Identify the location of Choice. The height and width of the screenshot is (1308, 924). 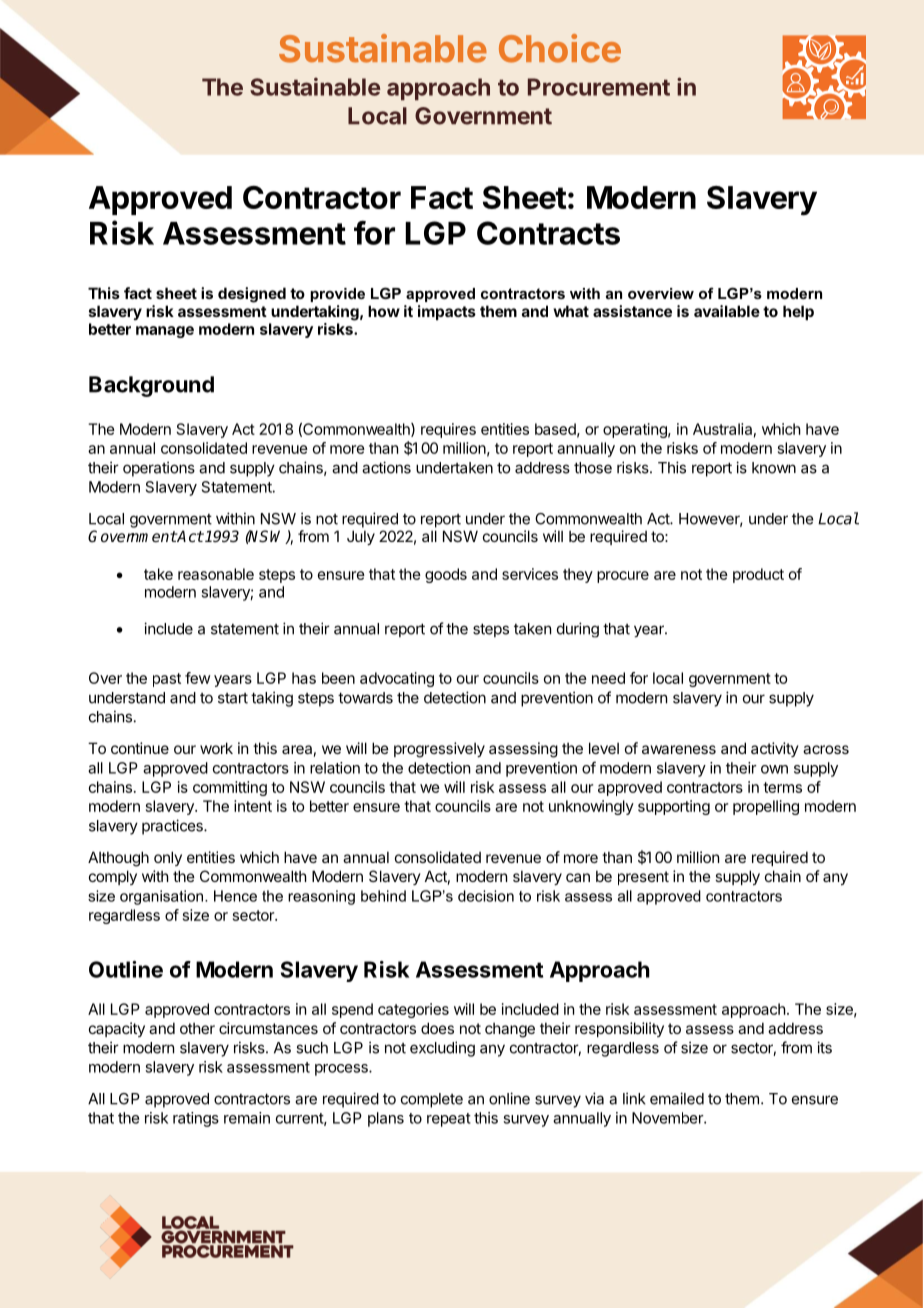
(560, 48).
